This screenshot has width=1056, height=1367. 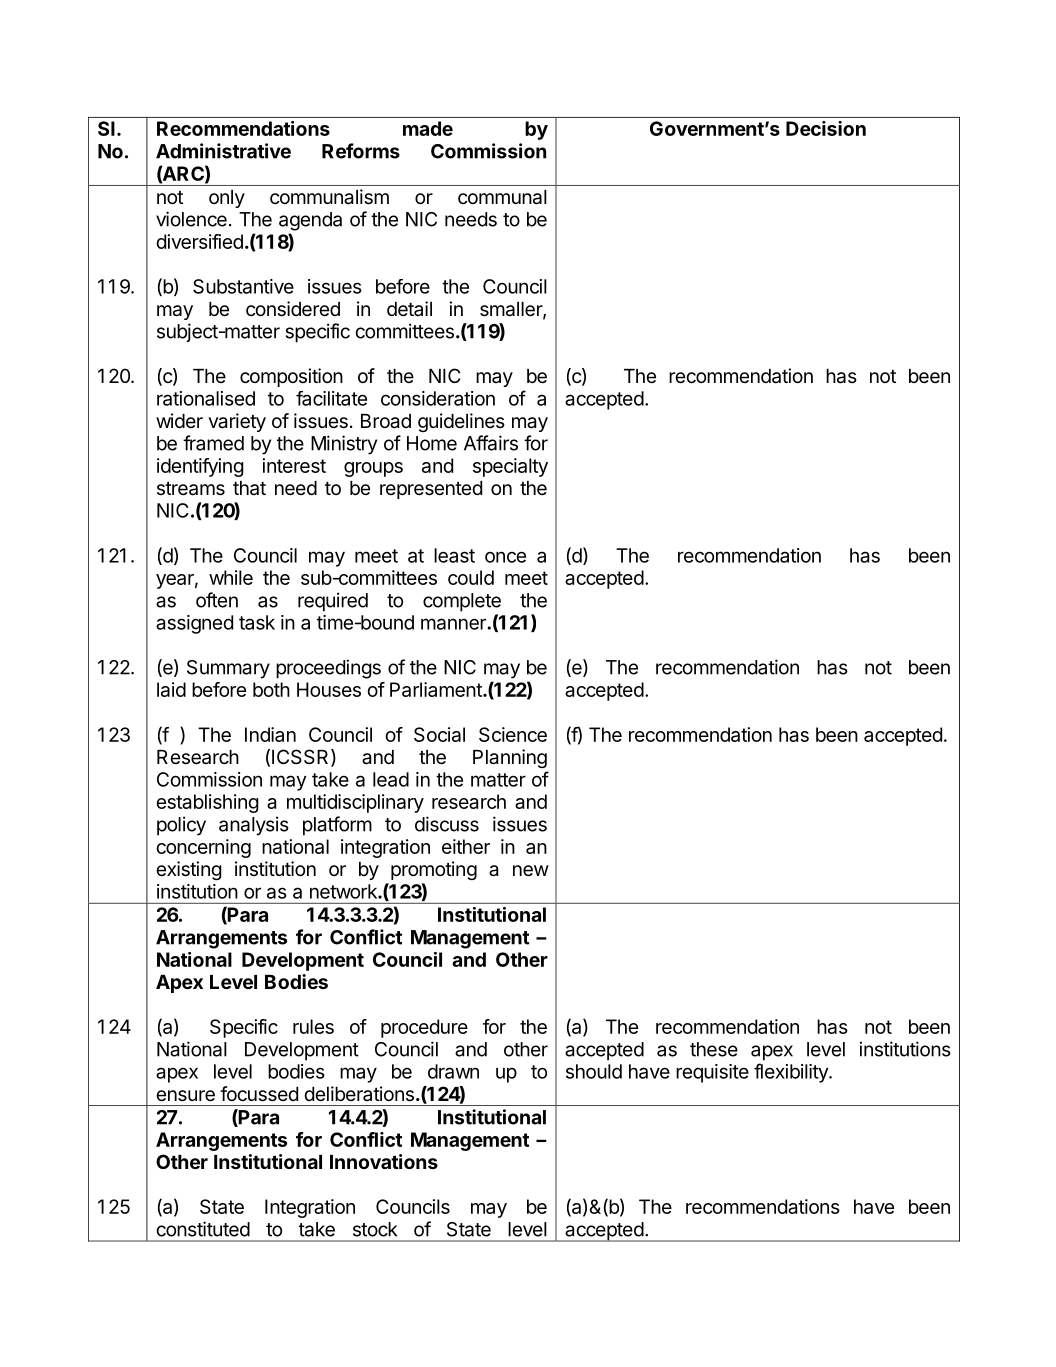 I want to click on specialty, so click(x=510, y=467).
